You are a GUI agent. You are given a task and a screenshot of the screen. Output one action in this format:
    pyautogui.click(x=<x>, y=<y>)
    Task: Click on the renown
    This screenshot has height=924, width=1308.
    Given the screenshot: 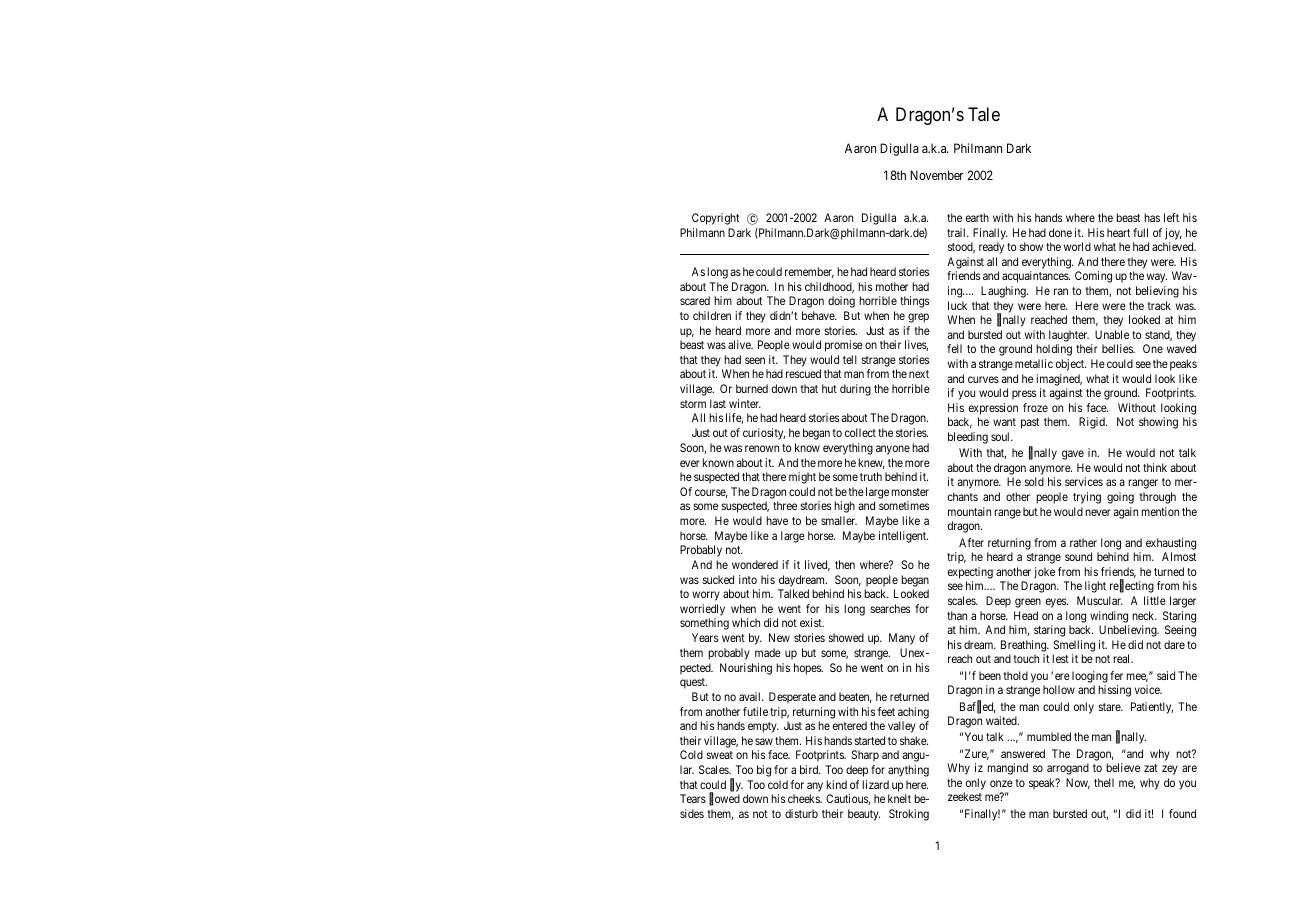 What is the action you would take?
    pyautogui.click(x=762, y=448)
